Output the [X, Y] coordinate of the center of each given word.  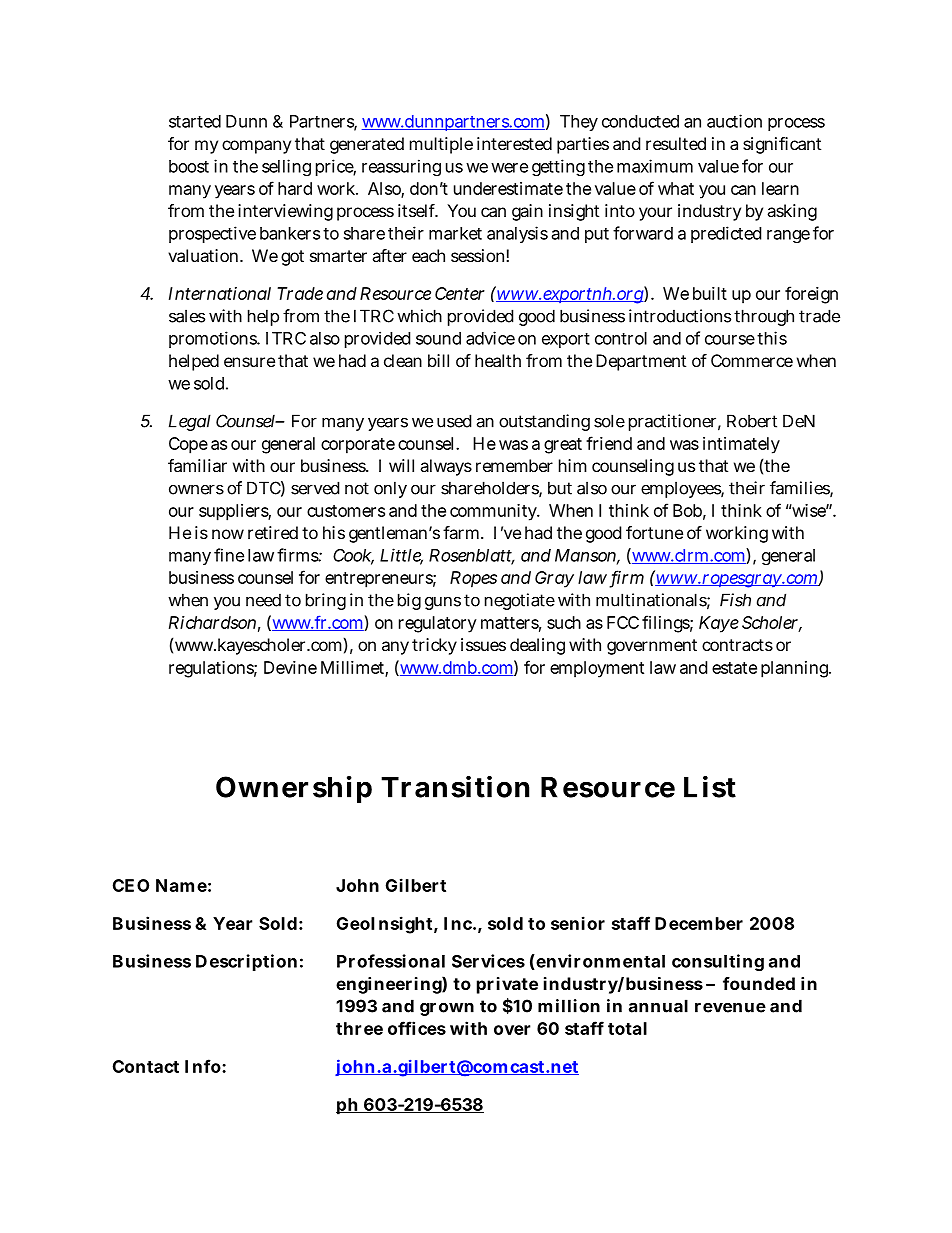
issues [483, 644]
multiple [441, 145]
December [699, 923]
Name [181, 885]
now [228, 534]
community [494, 512]
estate [734, 668]
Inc [458, 923]
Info [203, 1066]
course [730, 340]
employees [681, 489]
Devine [290, 667]
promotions [213, 339]
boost [189, 166]
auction [734, 121]
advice [490, 338]
